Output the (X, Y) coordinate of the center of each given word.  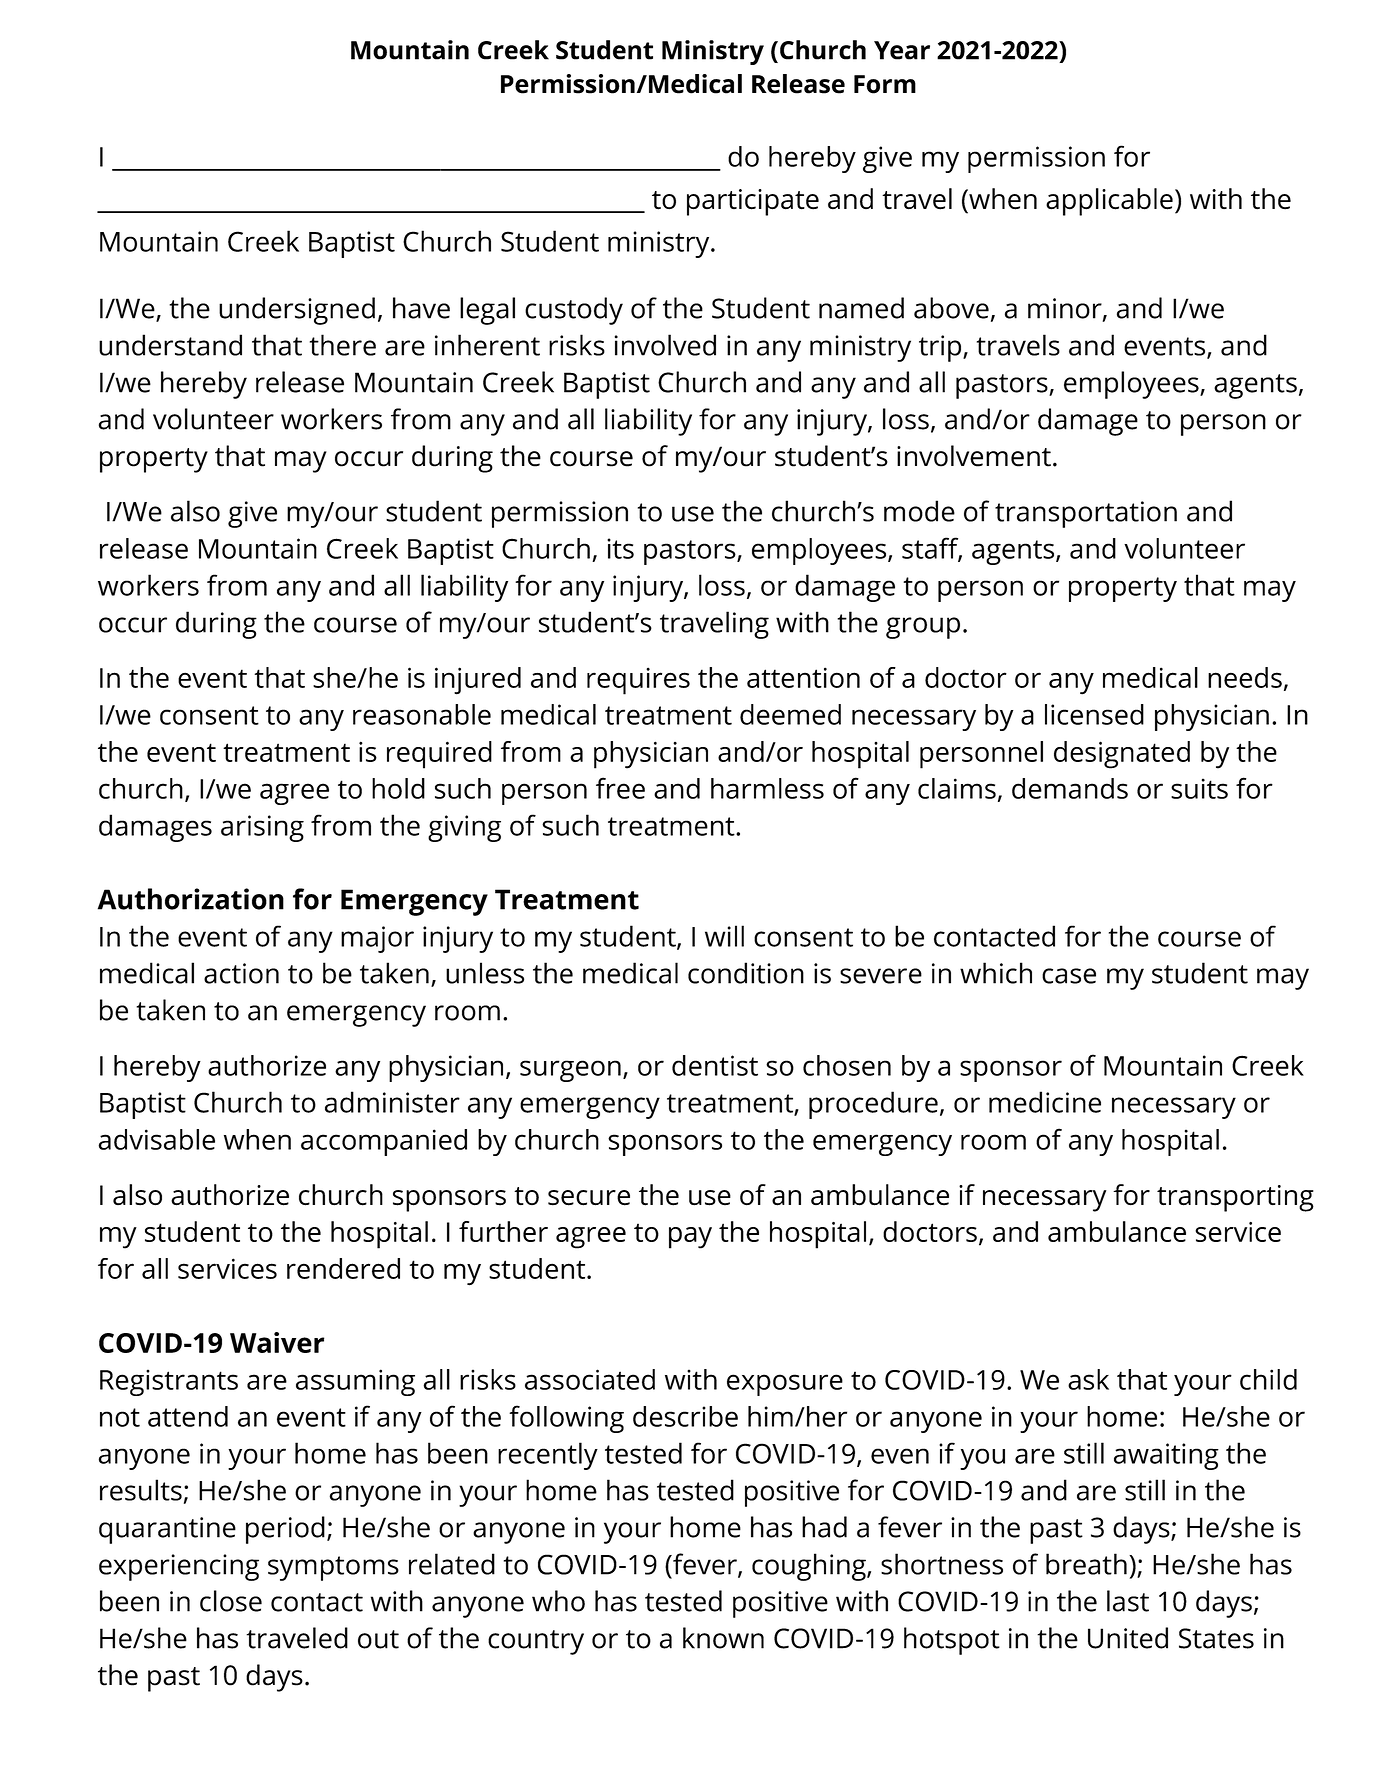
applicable (1109, 202)
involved (665, 345)
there (343, 345)
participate (753, 202)
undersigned (297, 311)
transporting (1235, 1198)
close (231, 1601)
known (723, 1638)
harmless (767, 788)
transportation (1086, 514)
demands (1070, 788)
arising (262, 828)
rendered (343, 1268)
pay (690, 1238)
